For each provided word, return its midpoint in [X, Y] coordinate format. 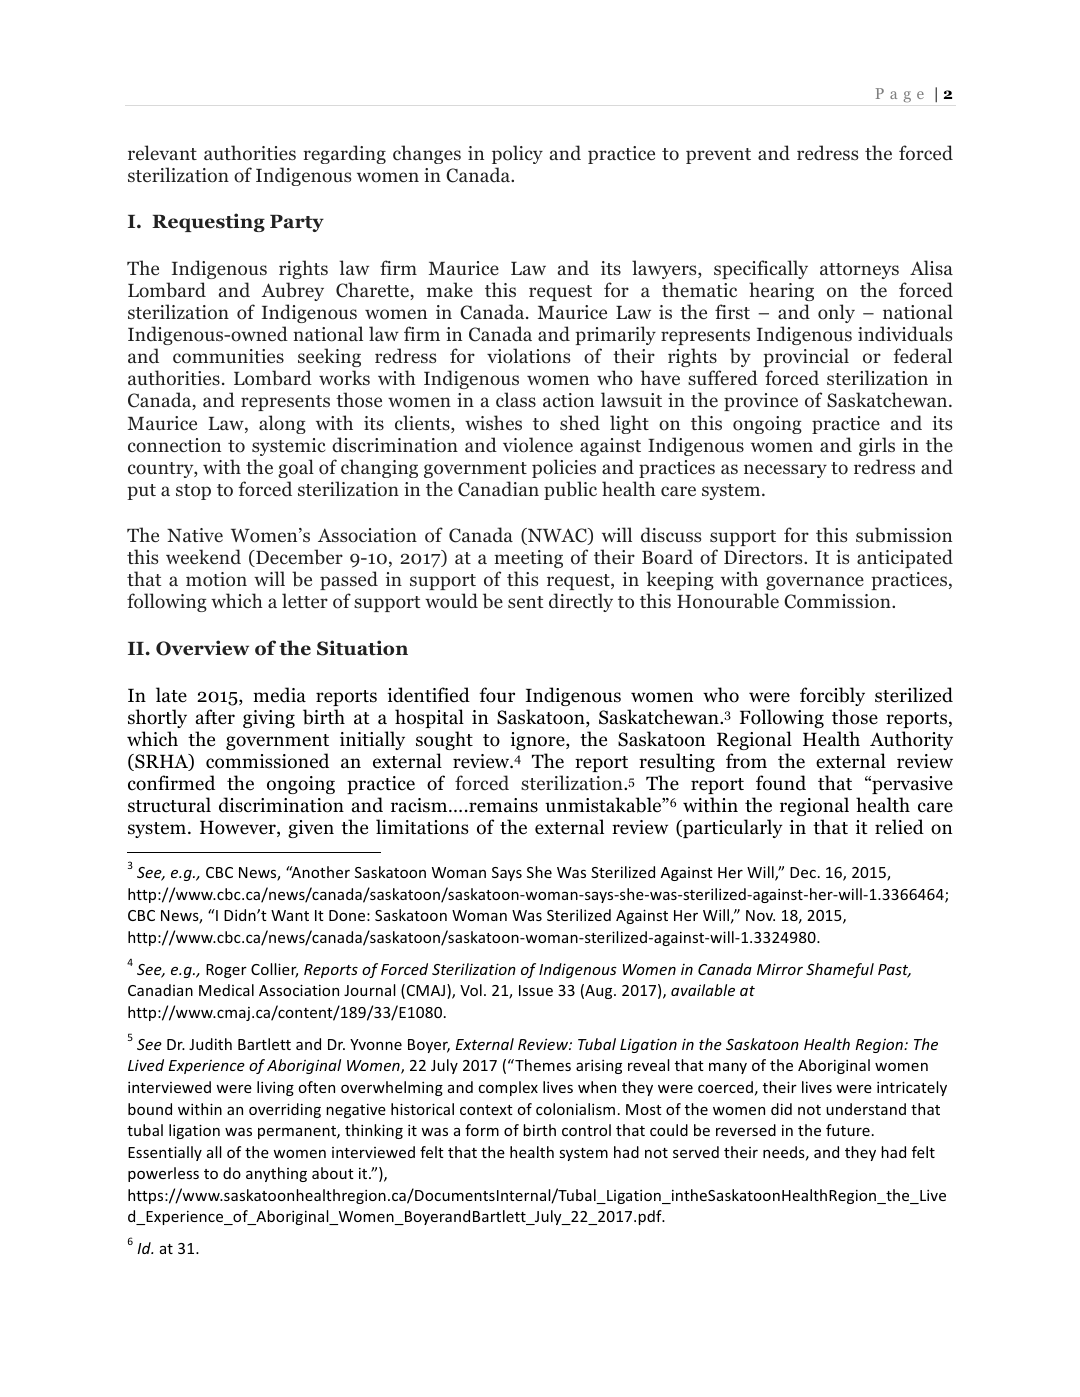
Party [297, 223]
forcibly [832, 696]
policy [517, 154]
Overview [202, 648]
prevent [718, 156]
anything [276, 1174]
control [586, 1130]
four [497, 695]
